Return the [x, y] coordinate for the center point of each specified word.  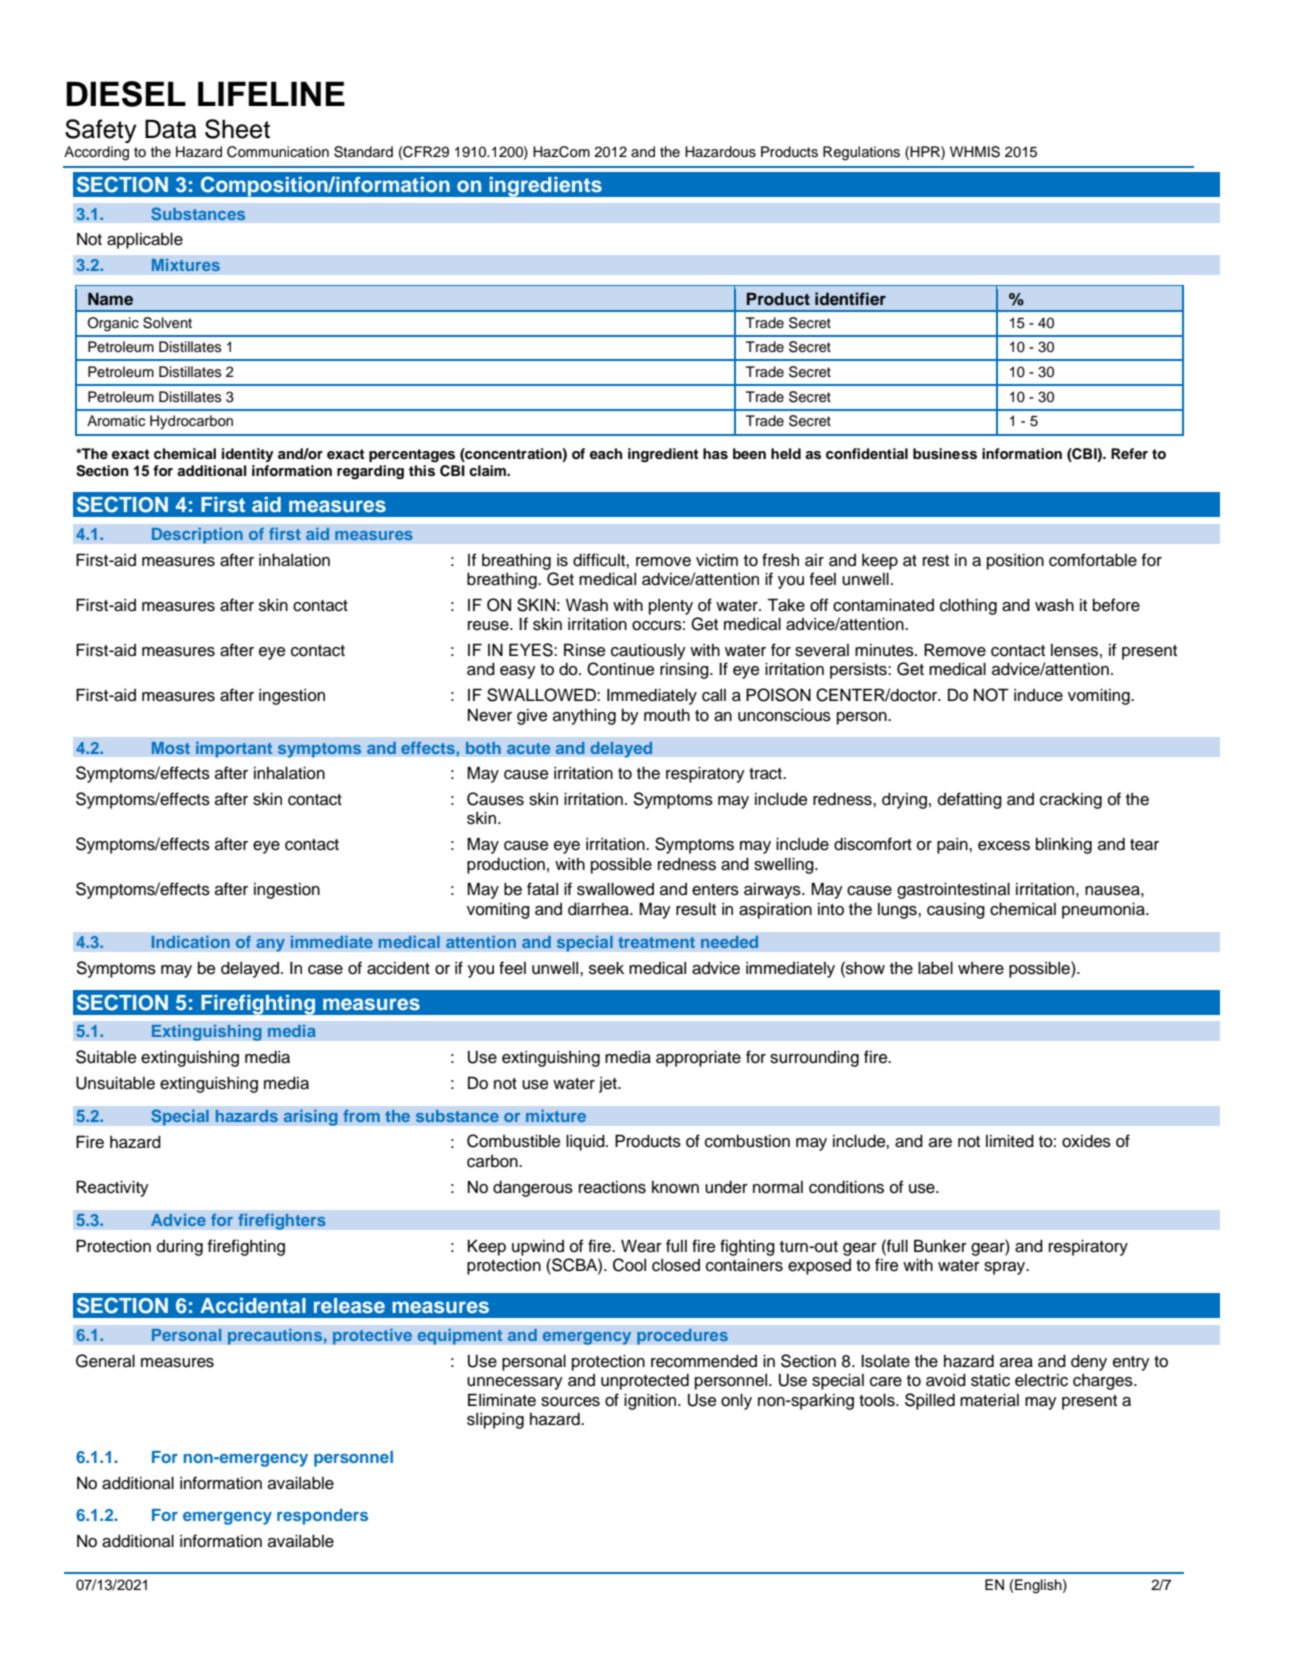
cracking [1071, 801]
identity [247, 455]
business [945, 454]
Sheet [237, 129]
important [234, 749]
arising [310, 1117]
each [606, 453]
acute [528, 748]
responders [322, 1517]
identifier [850, 299]
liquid [586, 1142]
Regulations [861, 153]
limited [1010, 1141]
